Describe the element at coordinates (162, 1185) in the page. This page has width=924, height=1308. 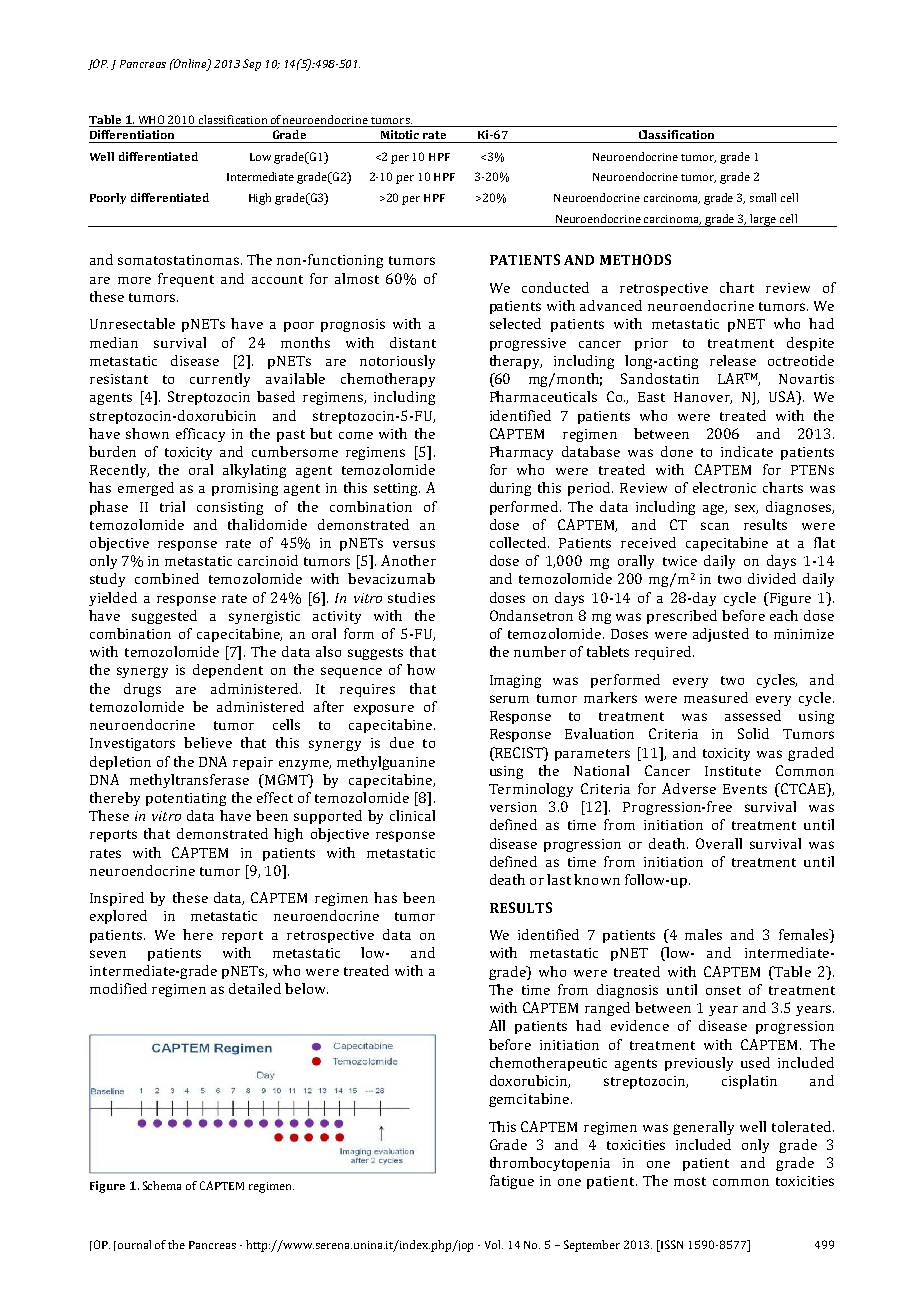
I see `Schema` at that location.
